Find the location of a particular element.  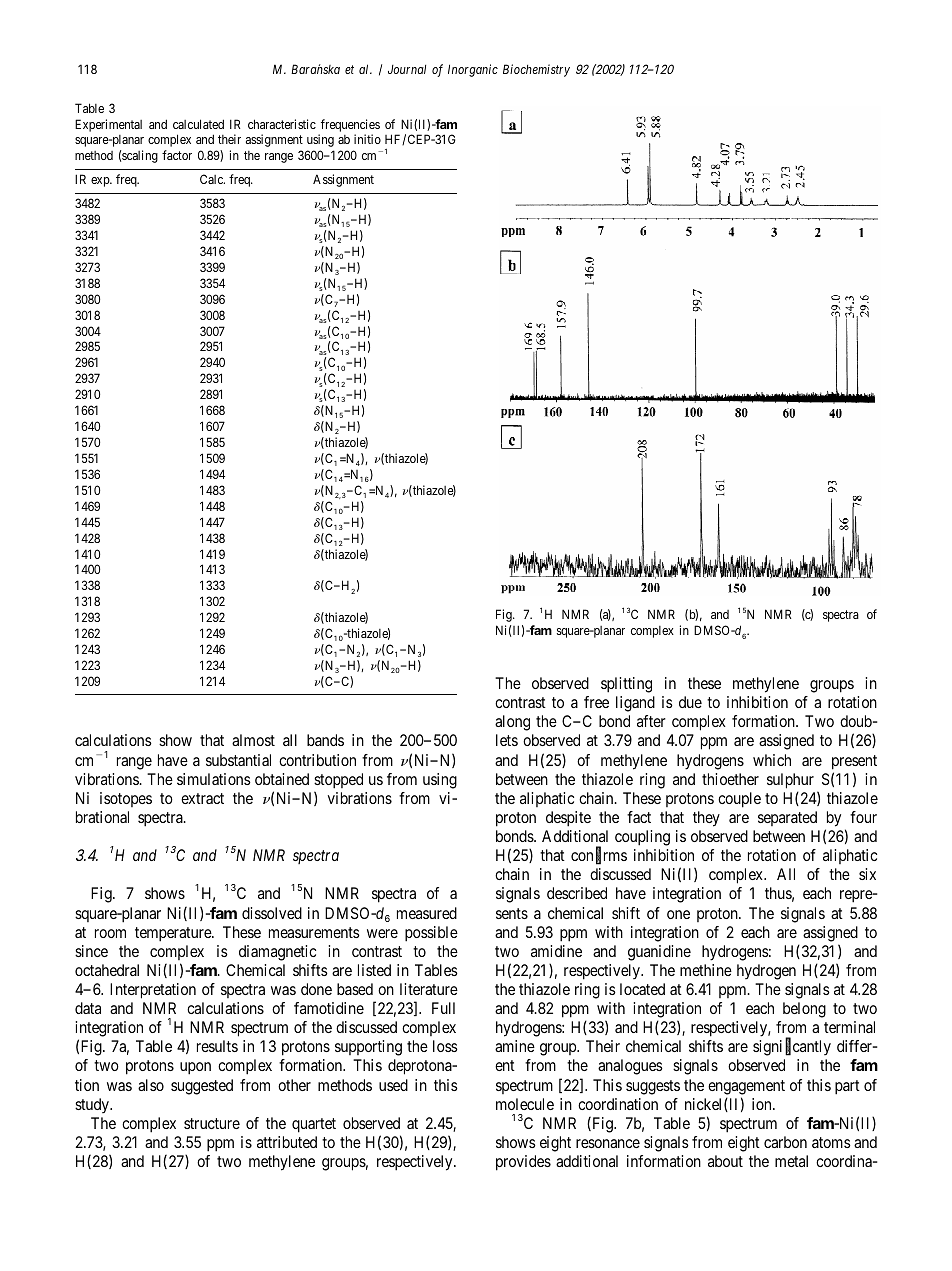

Journal is located at coordinates (407, 69).
